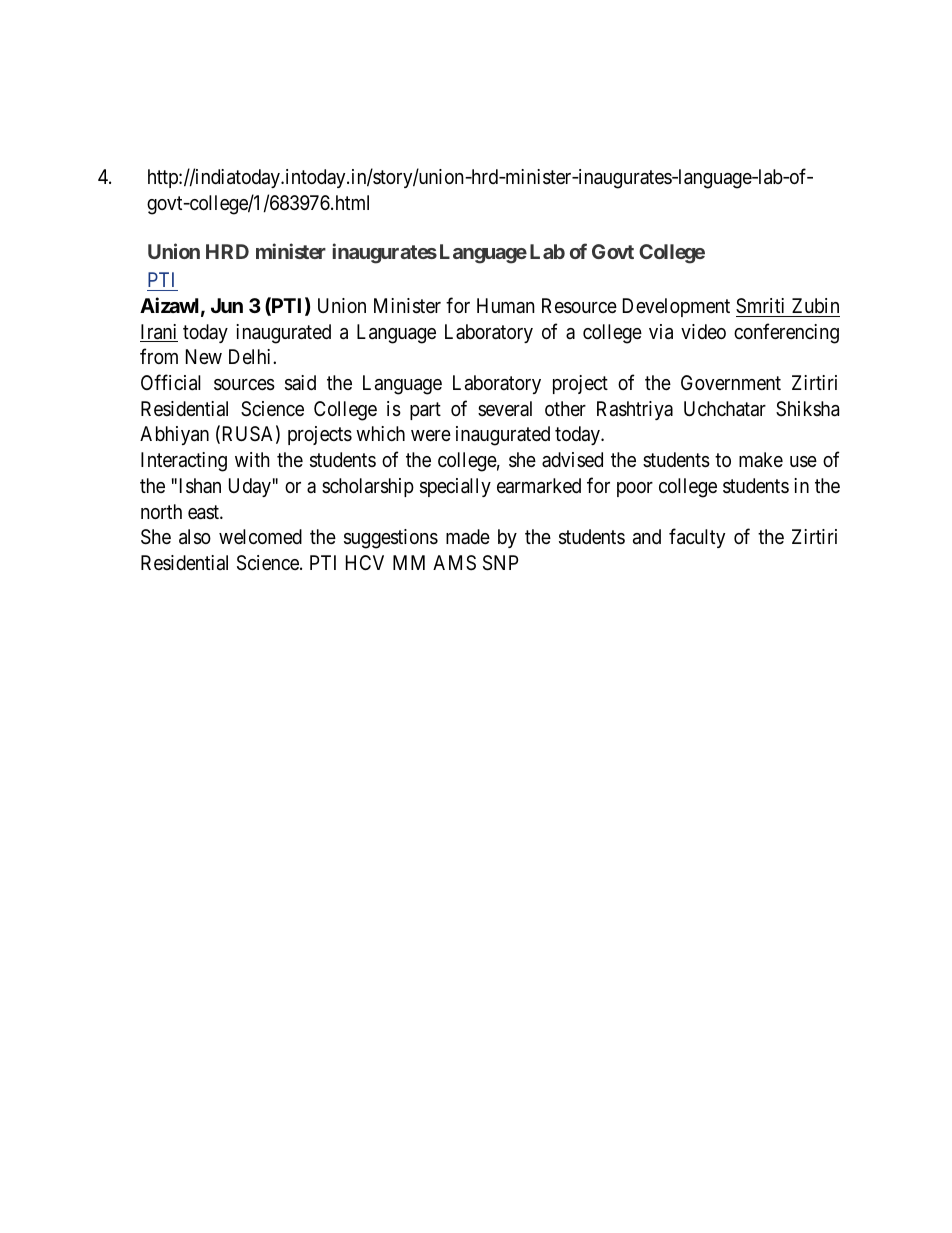  I want to click on faculty, so click(697, 538).
